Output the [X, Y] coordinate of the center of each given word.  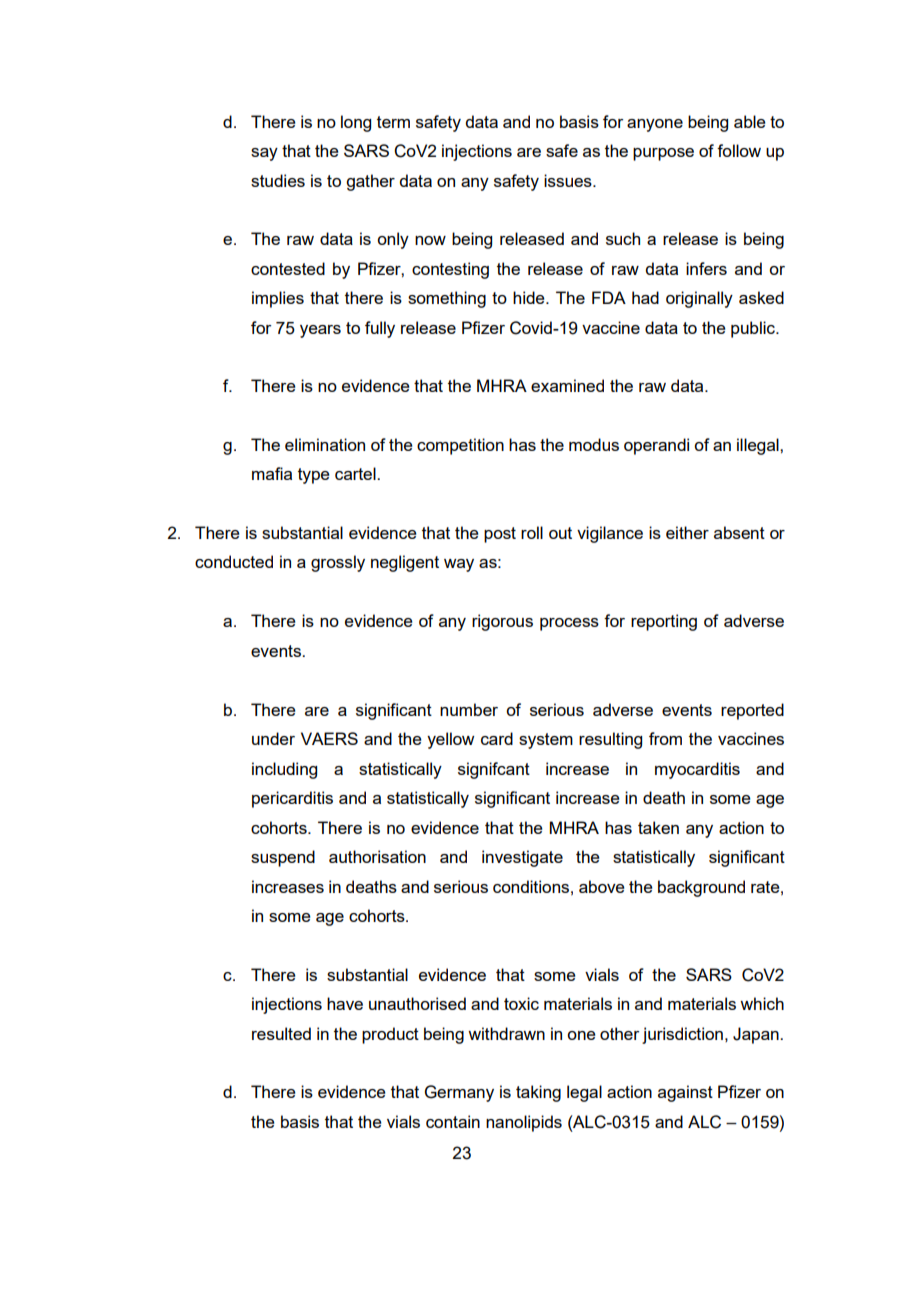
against [685, 1093]
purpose [663, 154]
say [264, 154]
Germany [459, 1093]
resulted [281, 1033]
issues [569, 180]
